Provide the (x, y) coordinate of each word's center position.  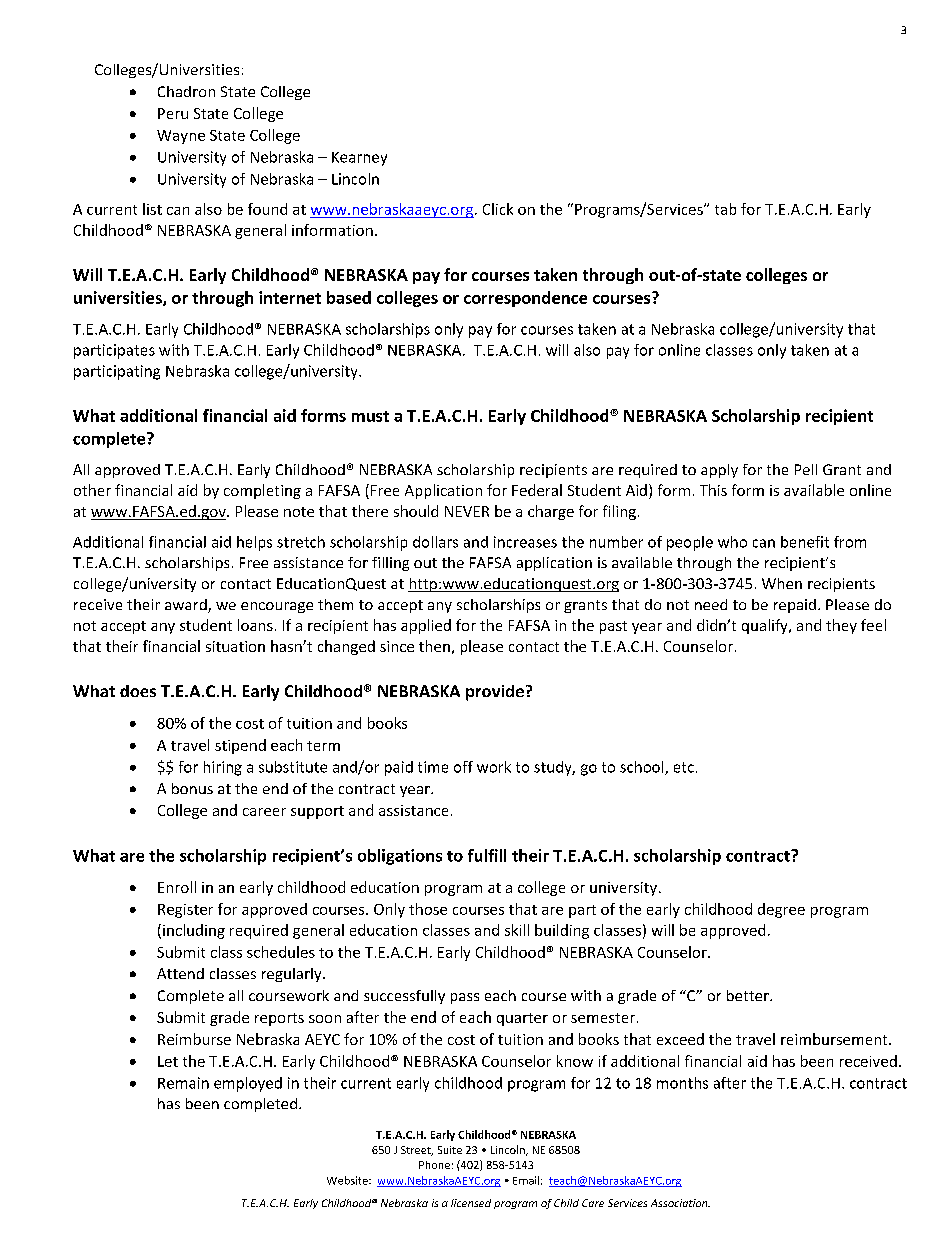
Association (680, 1203)
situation (235, 646)
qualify (766, 626)
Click (498, 209)
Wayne (181, 137)
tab (725, 209)
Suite (450, 1150)
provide (495, 693)
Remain (183, 1083)
